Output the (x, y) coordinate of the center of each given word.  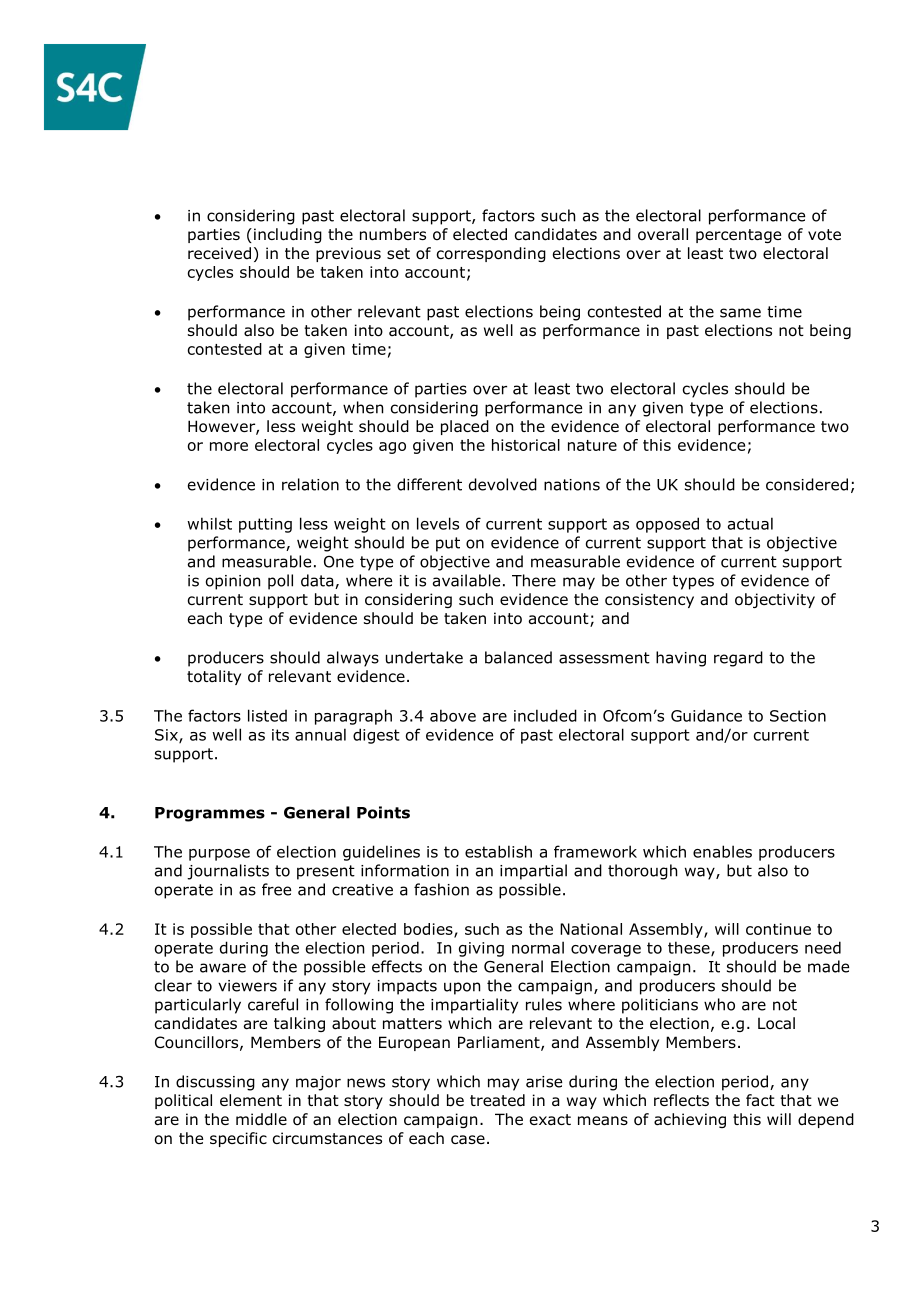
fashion (441, 889)
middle (261, 1119)
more (229, 446)
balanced (518, 657)
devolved (503, 484)
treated (497, 1100)
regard (738, 659)
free (276, 889)
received (219, 253)
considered (807, 484)
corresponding (491, 254)
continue (778, 929)
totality (214, 677)
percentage (738, 236)
